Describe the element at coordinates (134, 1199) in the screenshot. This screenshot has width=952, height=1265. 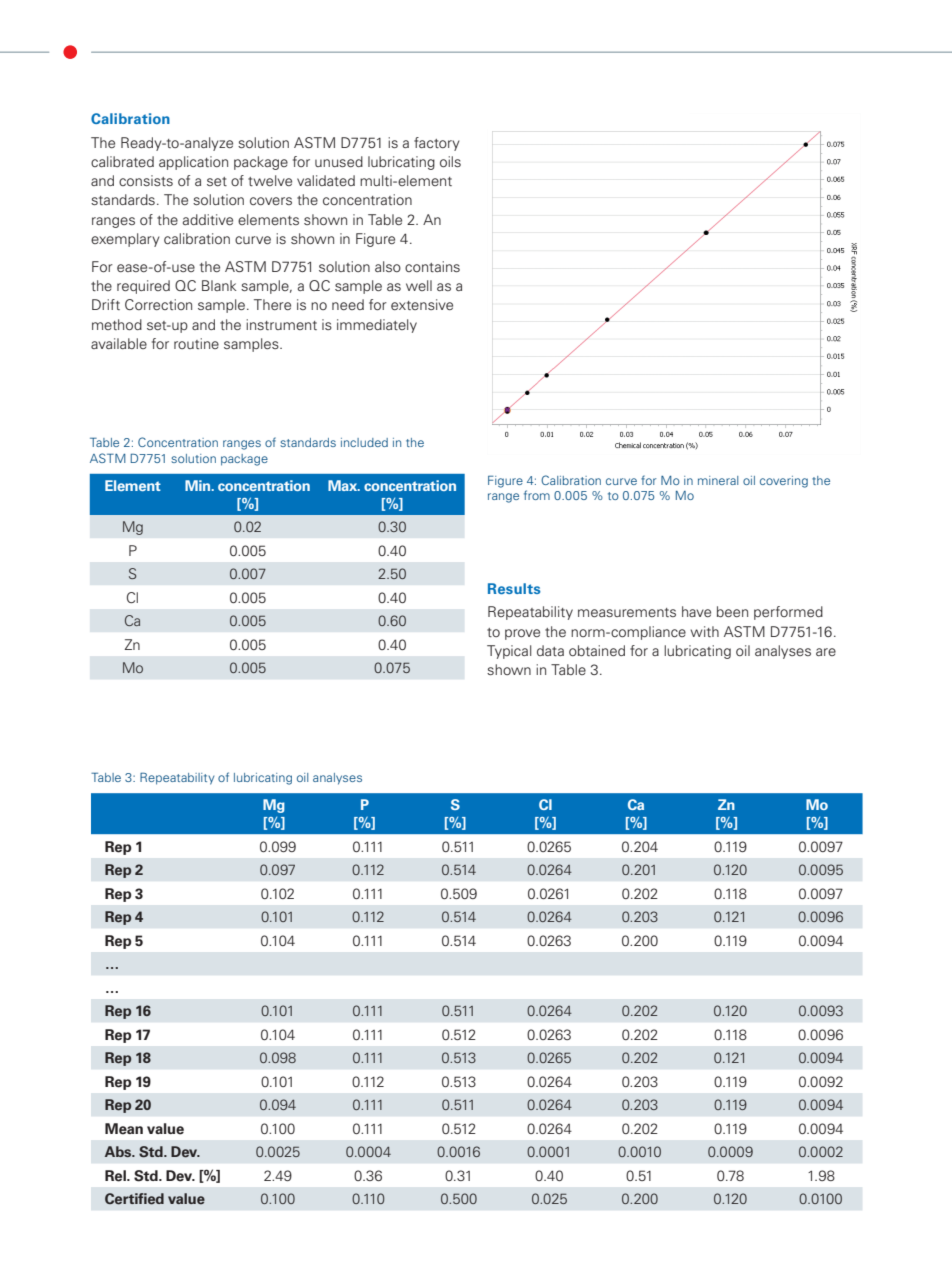
I see `Certified` at that location.
